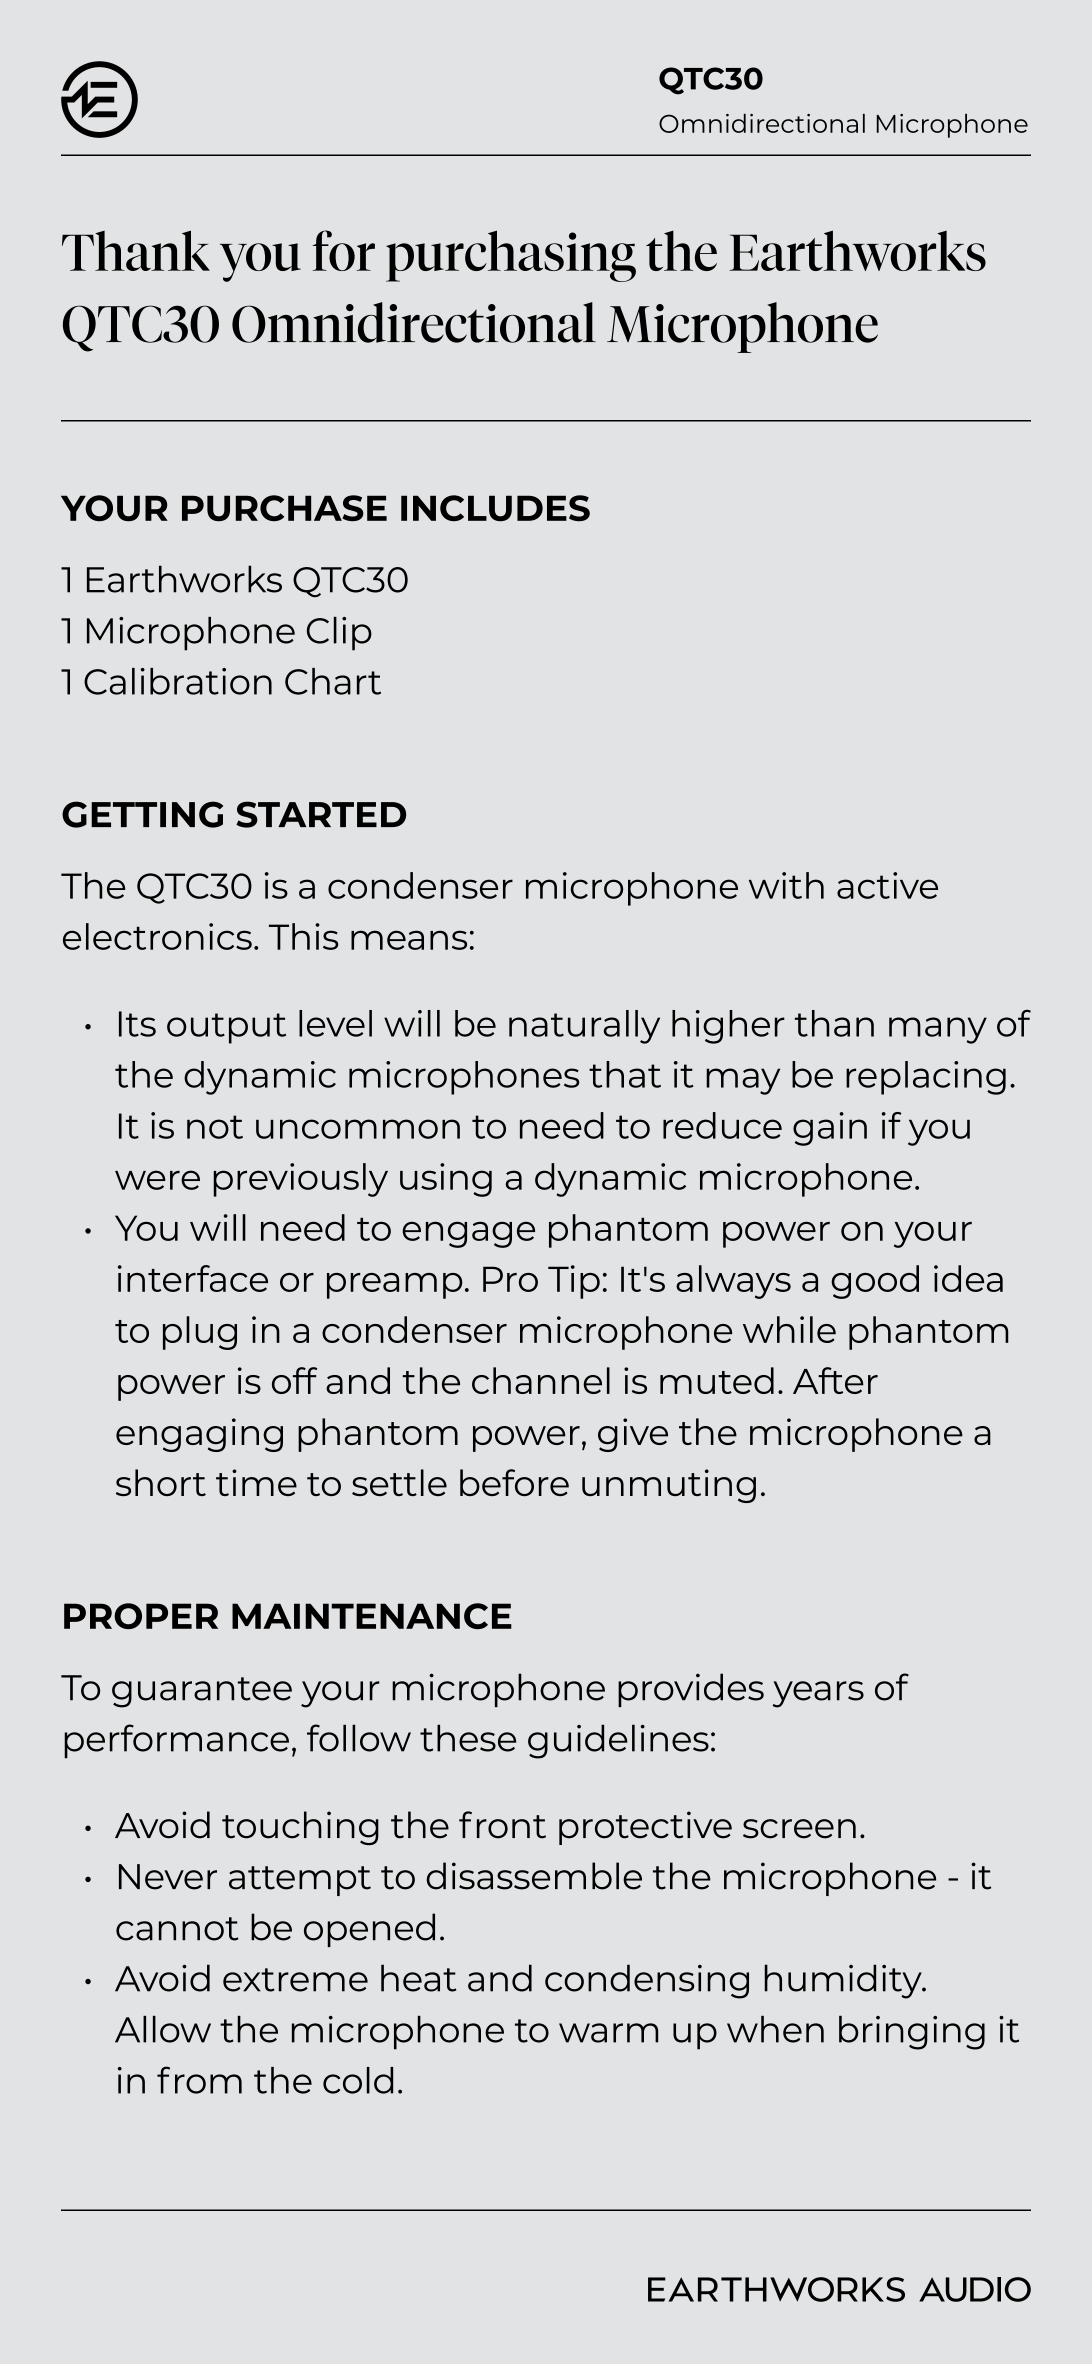 This screenshot has width=1092, height=2364. Describe the element at coordinates (608, 2033) in the screenshot. I see `warm` at that location.
